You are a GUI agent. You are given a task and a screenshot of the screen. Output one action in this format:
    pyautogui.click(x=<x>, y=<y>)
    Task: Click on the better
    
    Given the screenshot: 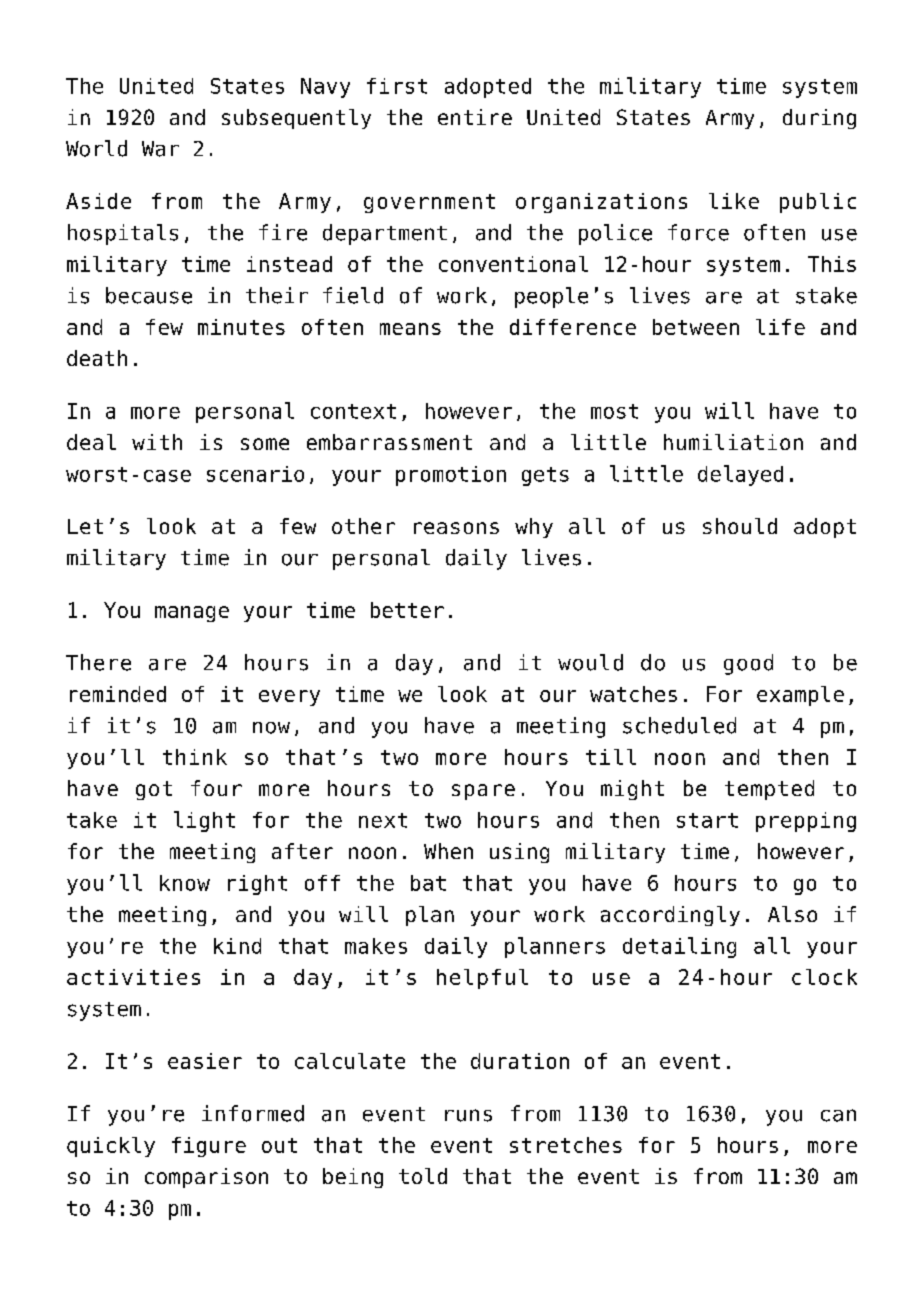 What is the action you would take?
    pyautogui.click(x=407, y=610)
